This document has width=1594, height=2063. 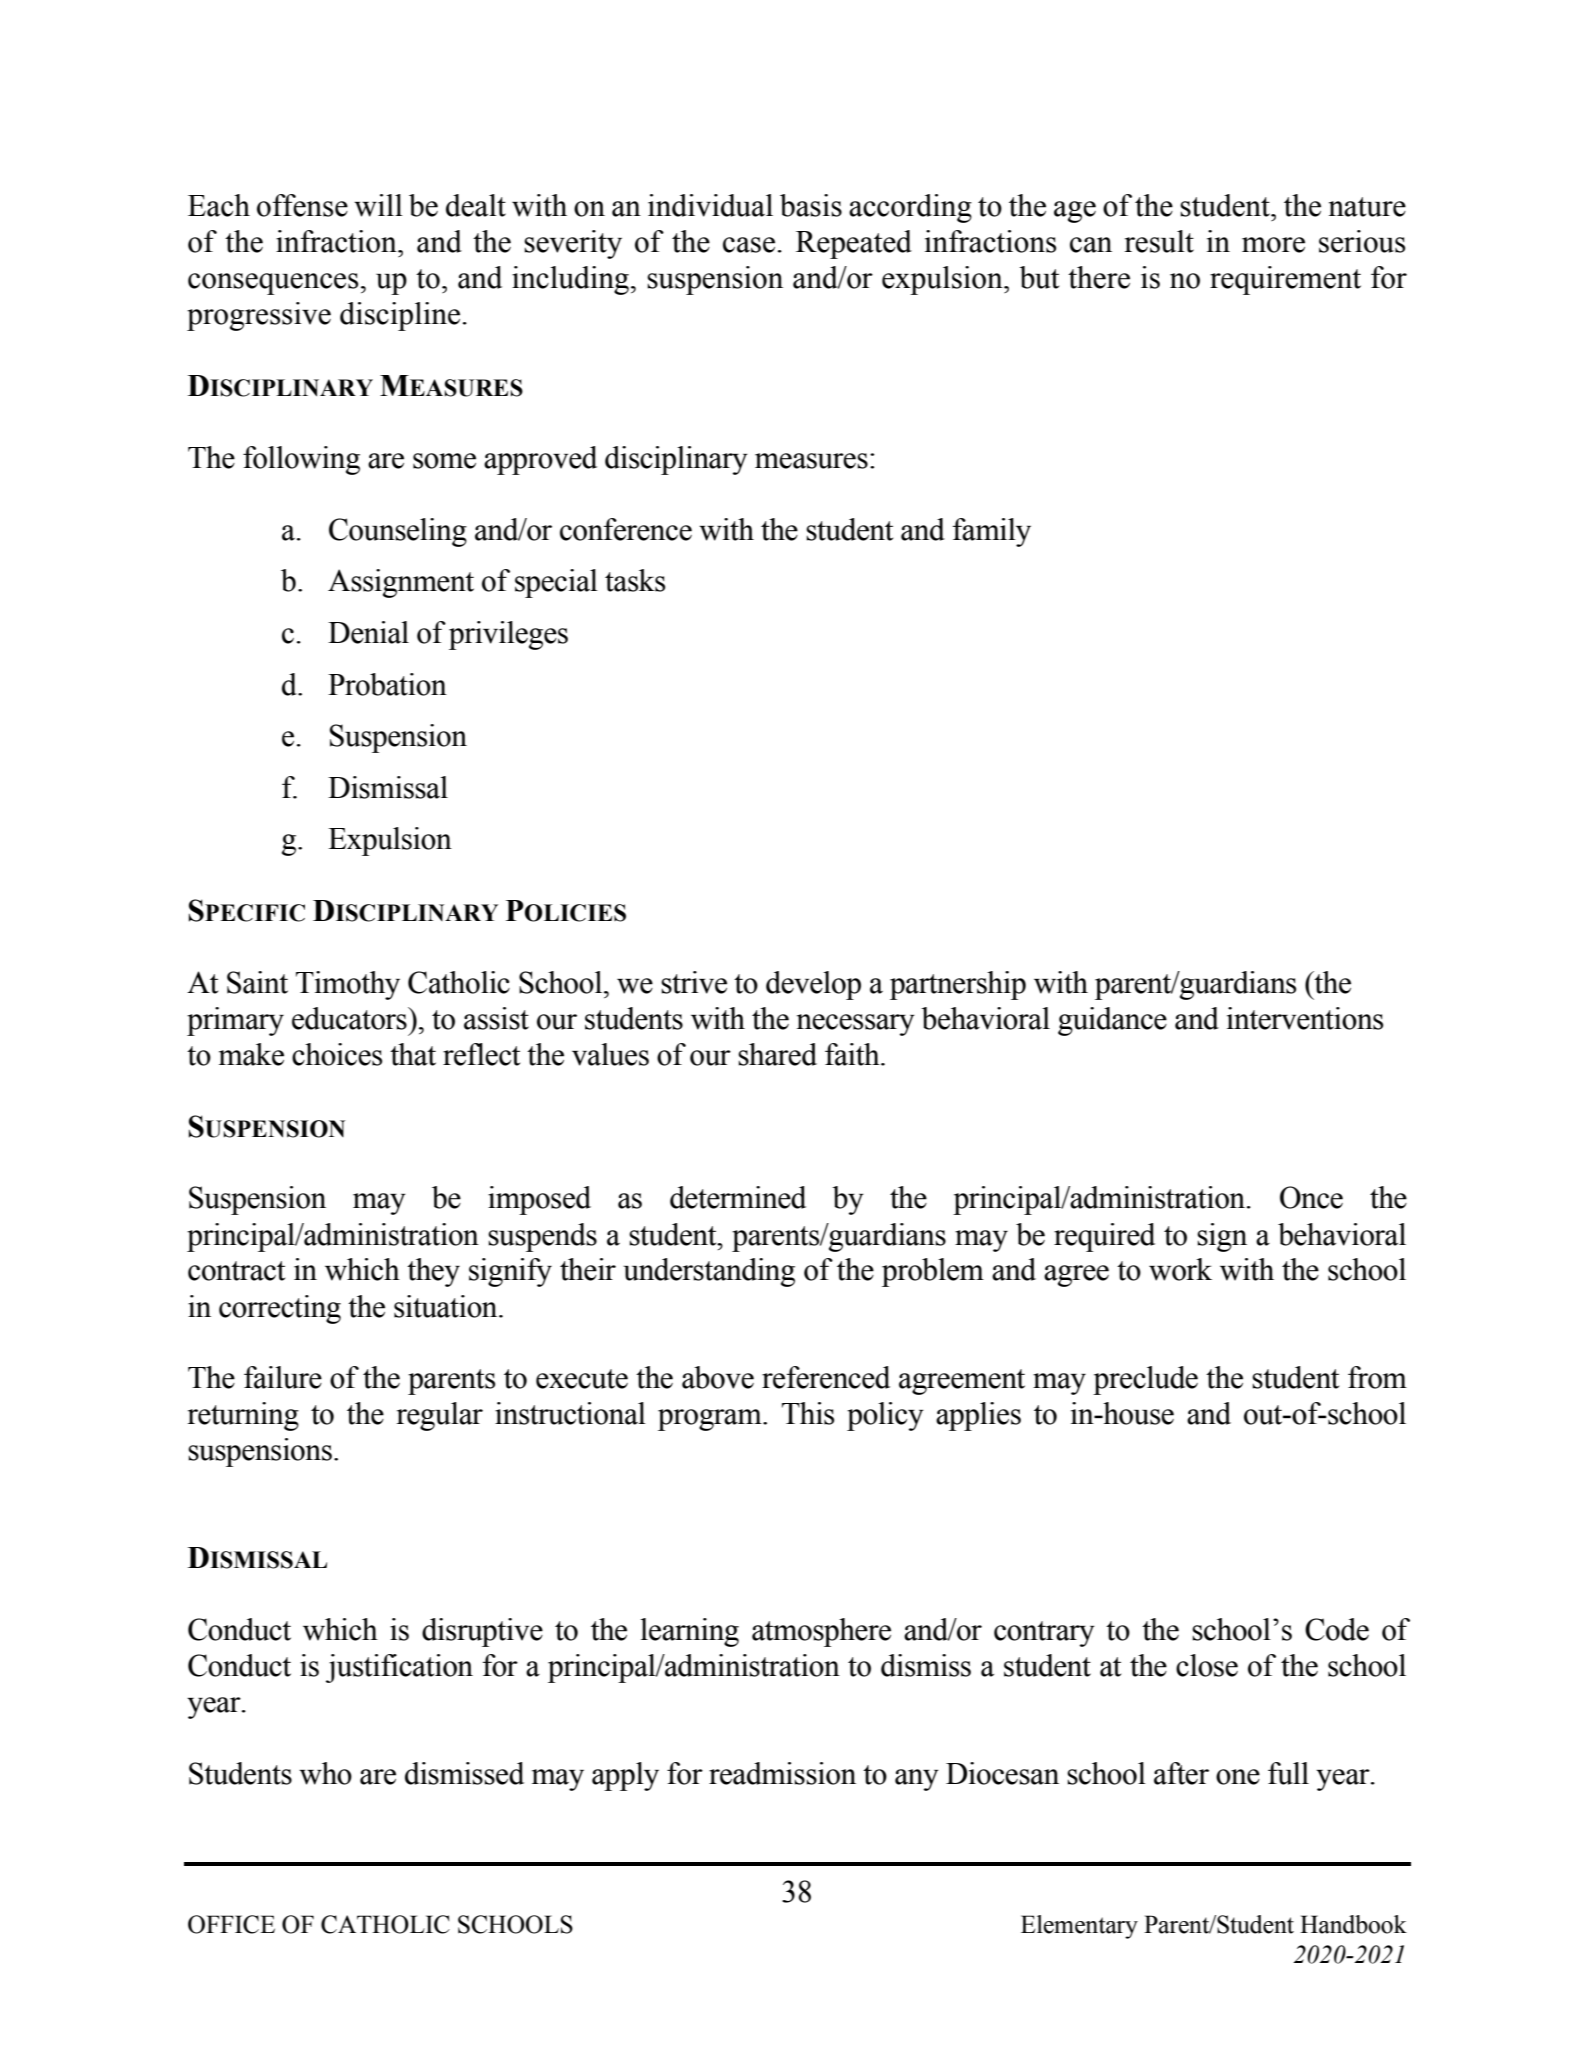 What do you see at coordinates (378, 205) in the document?
I see `will` at bounding box center [378, 205].
